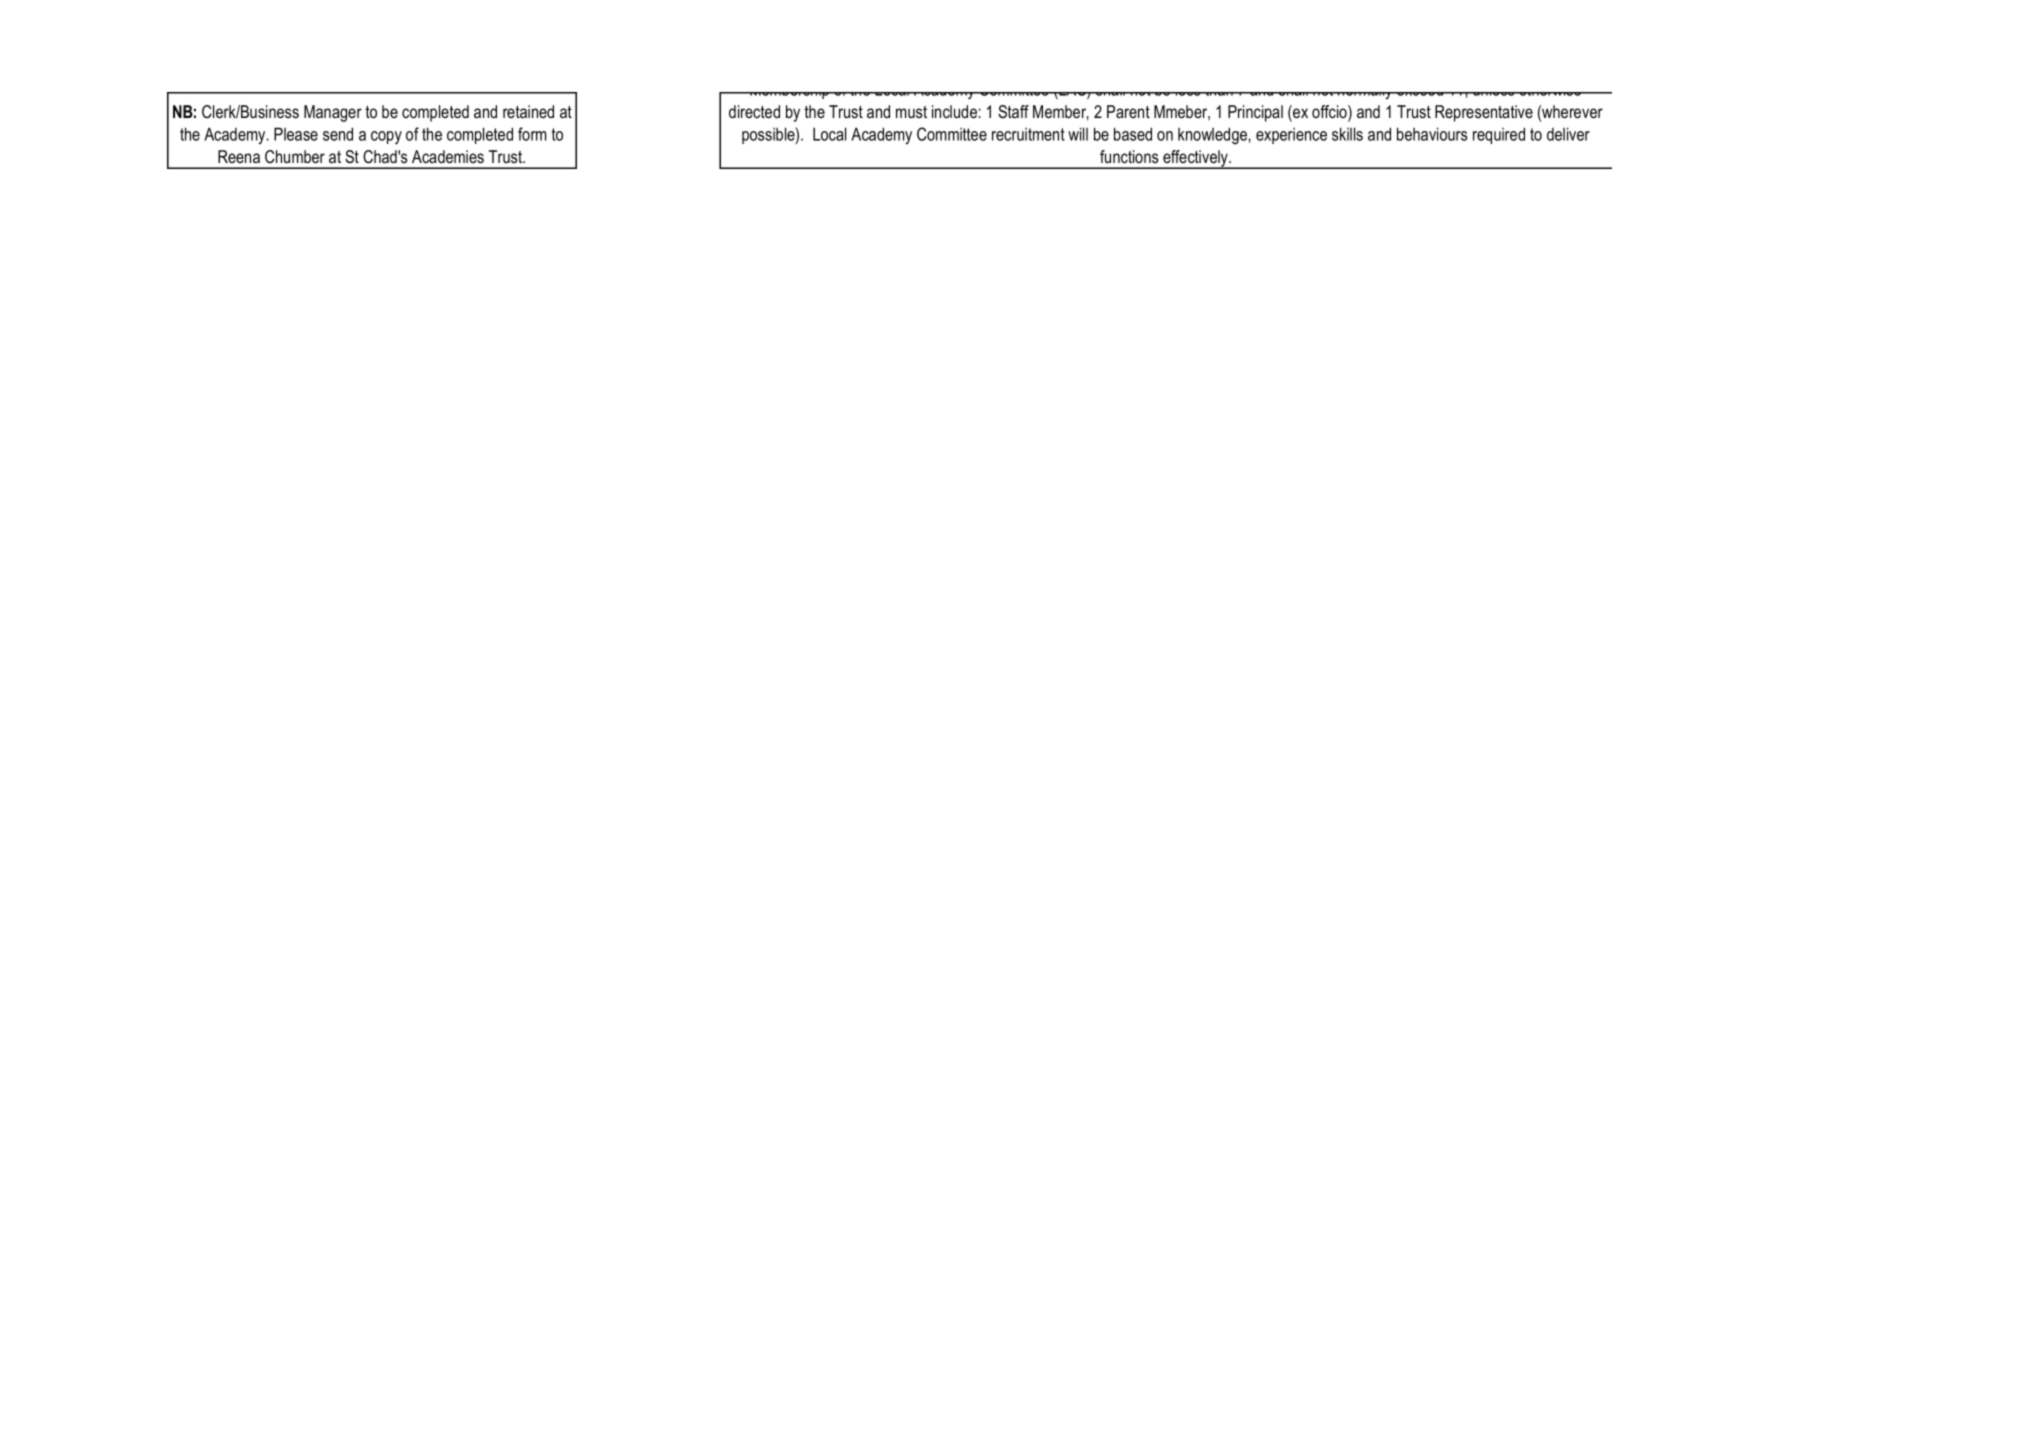 The image size is (2027, 1433). I want to click on form, so click(532, 134).
